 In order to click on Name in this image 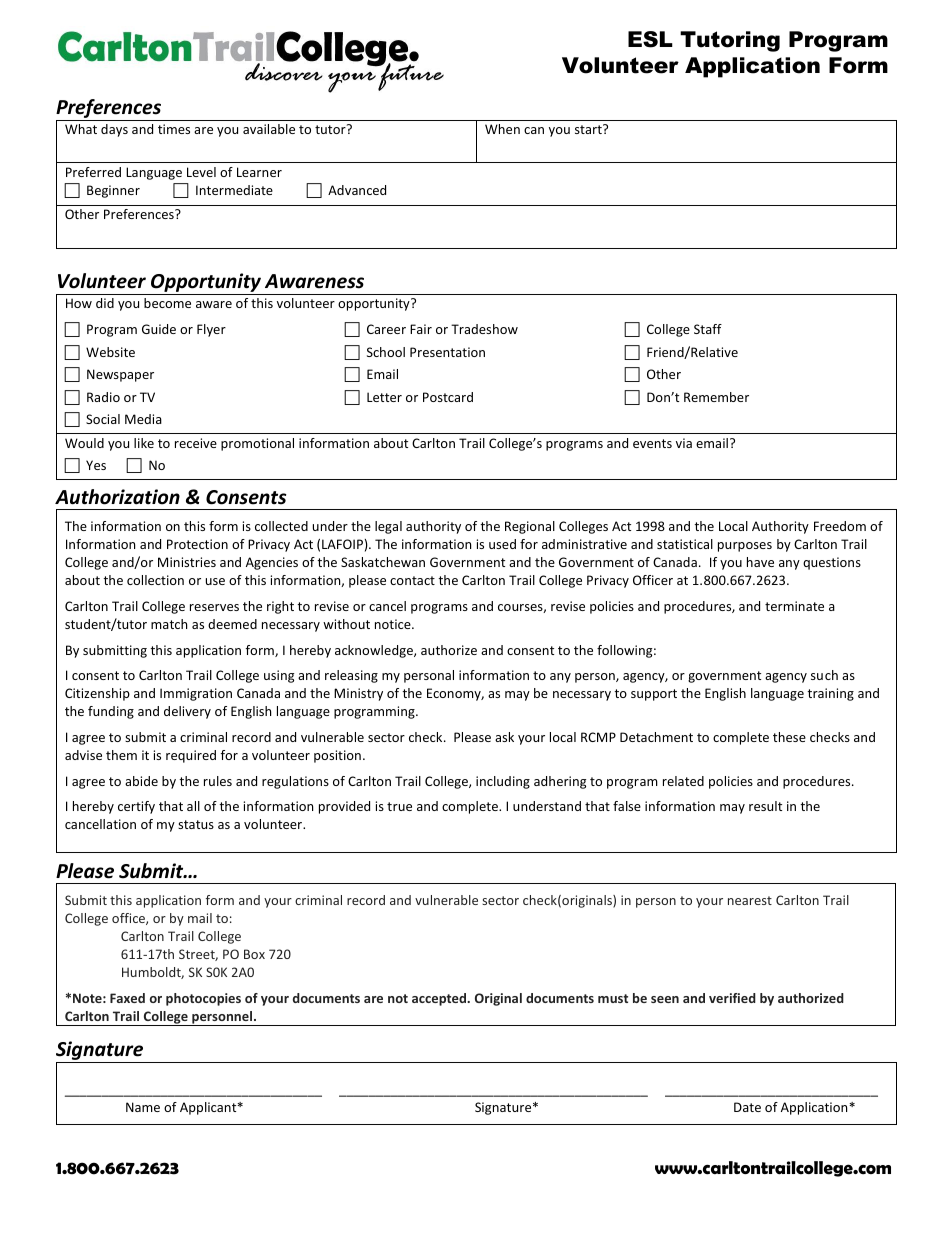, I will do `click(143, 1107)`.
